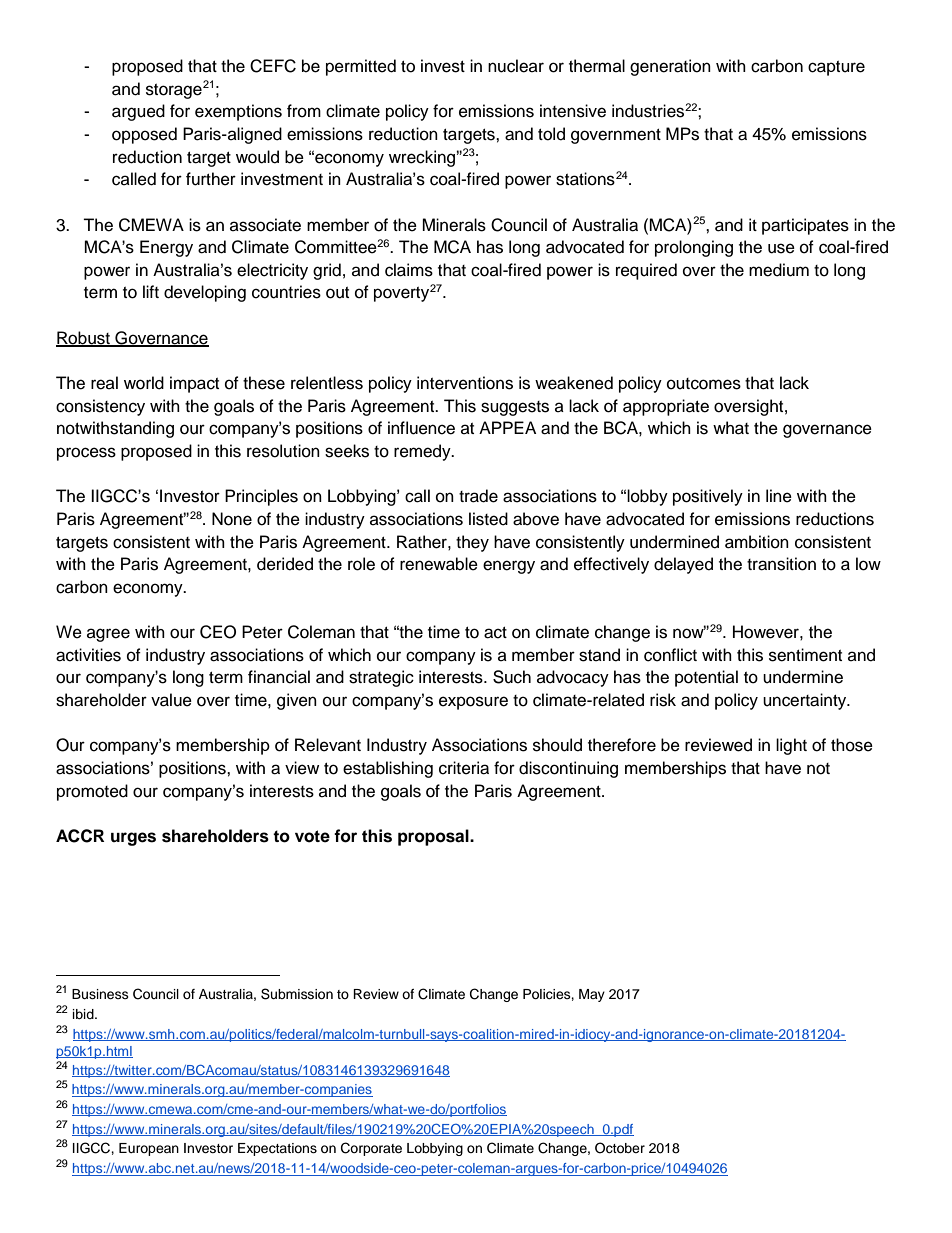  What do you see at coordinates (516, 66) in the screenshot?
I see `nuclear` at bounding box center [516, 66].
